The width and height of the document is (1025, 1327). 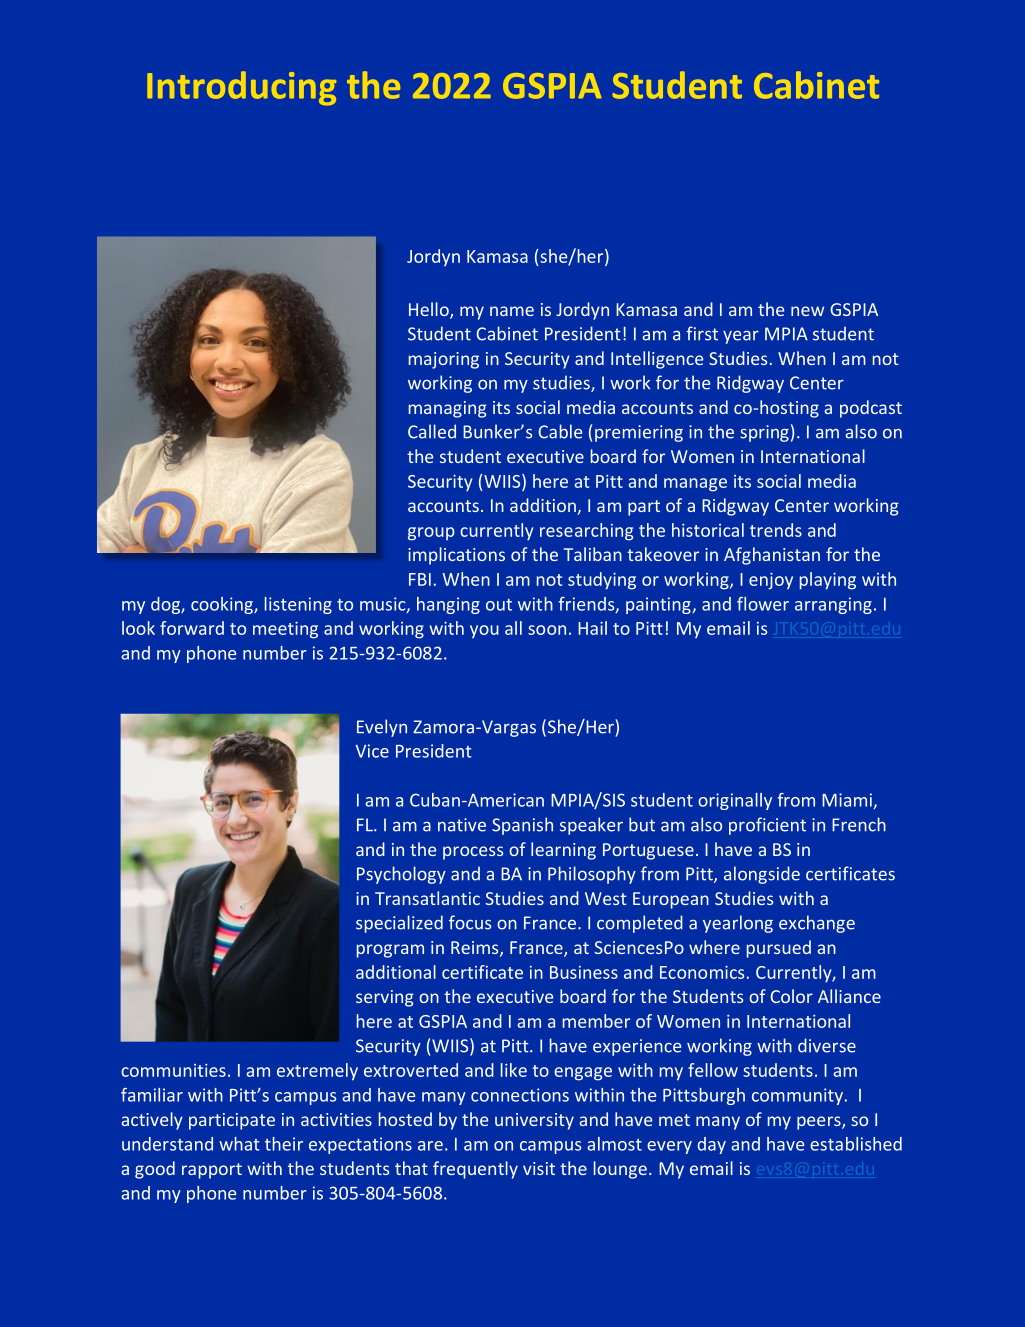 What do you see at coordinates (448, 409) in the document?
I see `managing` at bounding box center [448, 409].
